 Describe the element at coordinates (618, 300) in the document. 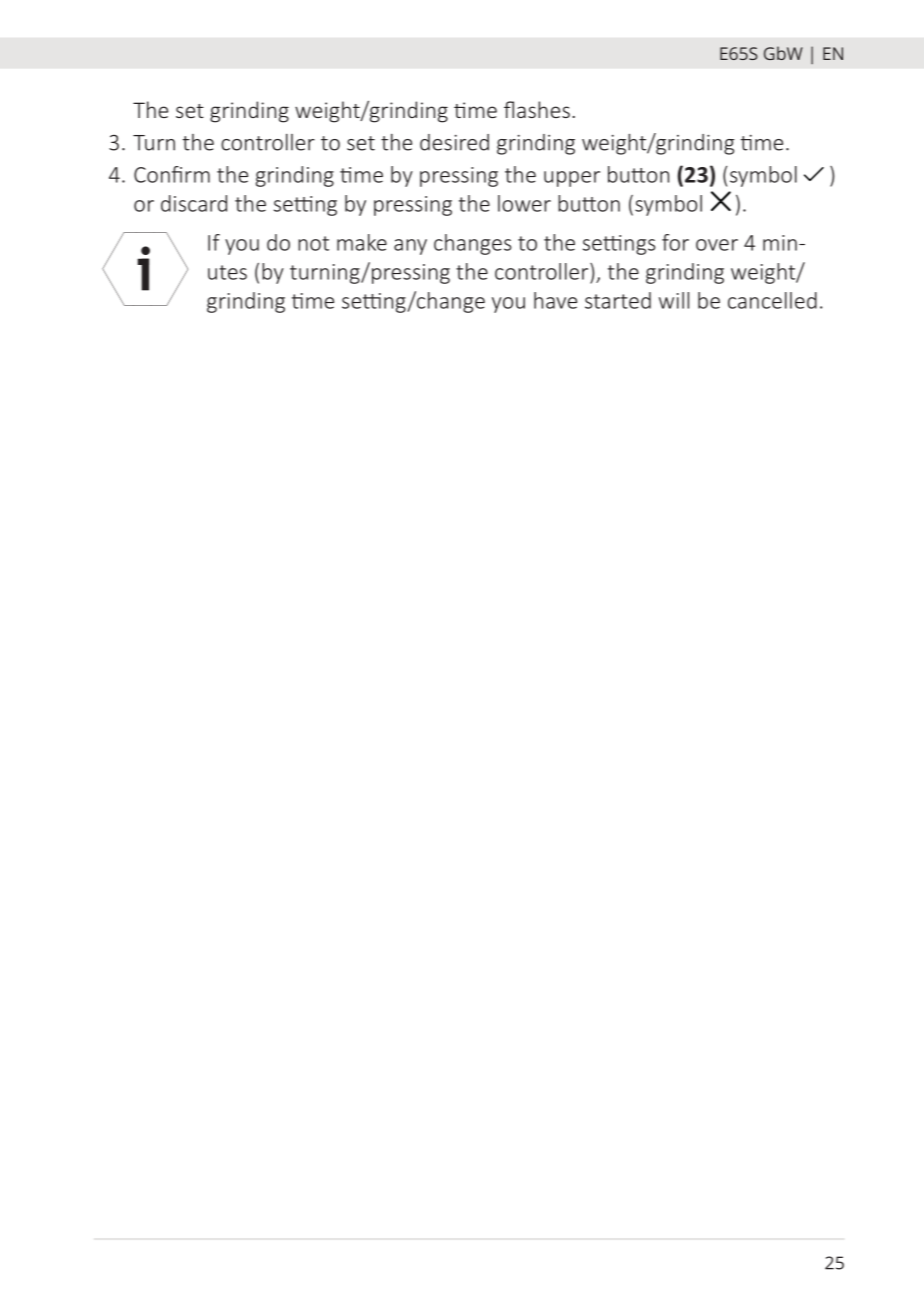

I see `started` at that location.
